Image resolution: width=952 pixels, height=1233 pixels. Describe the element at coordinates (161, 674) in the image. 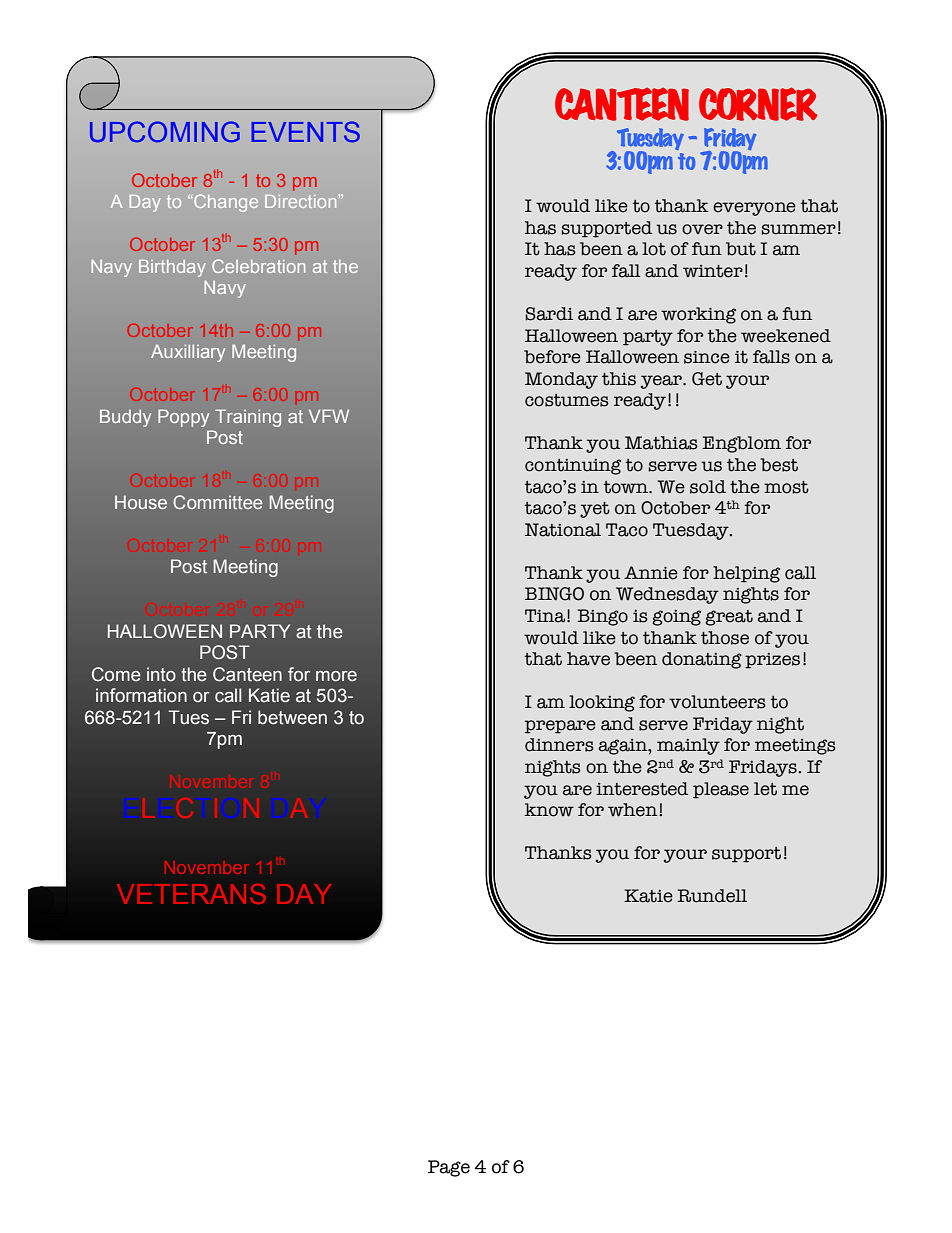

I see `into` at that location.
